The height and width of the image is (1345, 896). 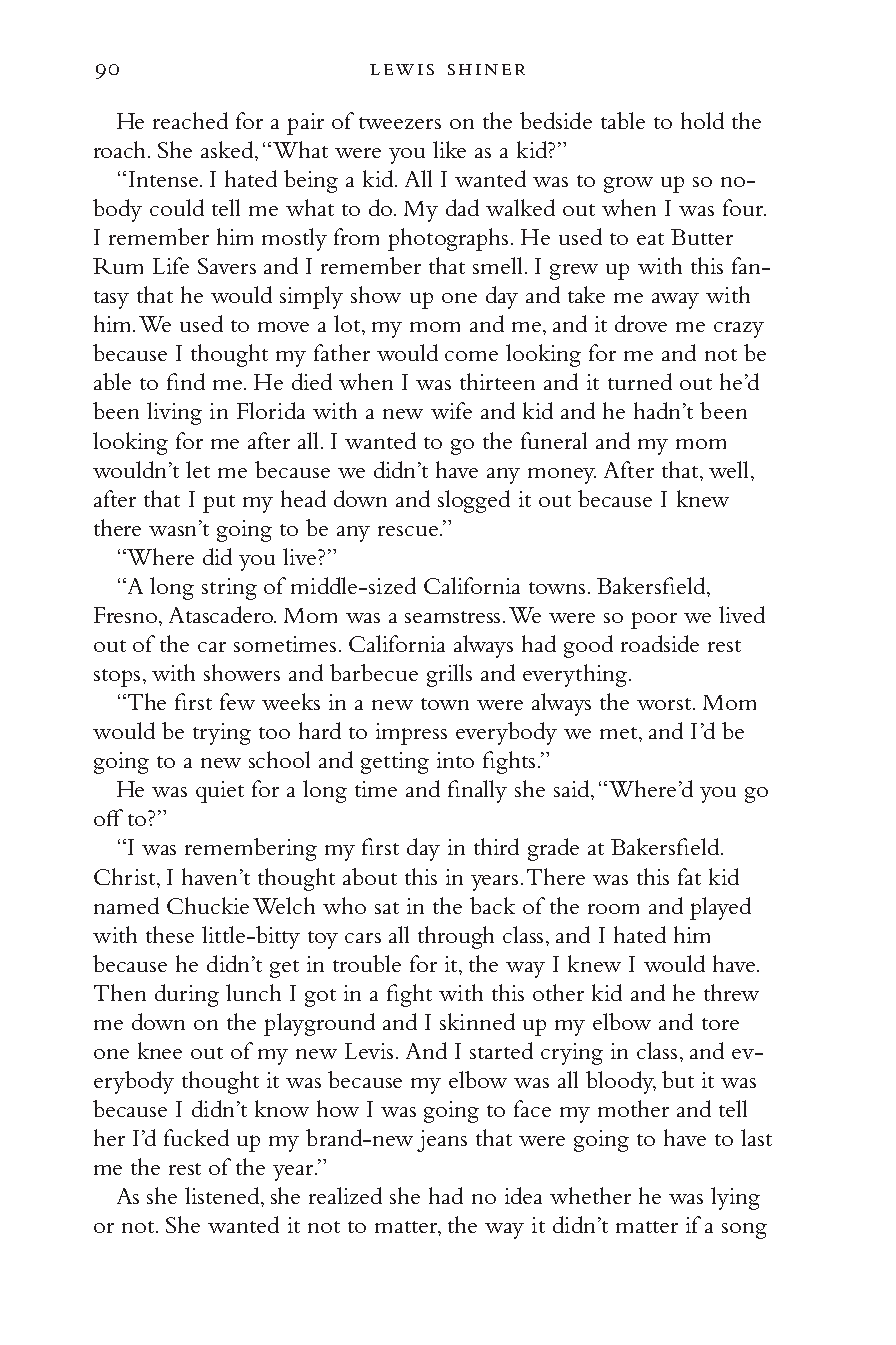 I want to click on like, so click(x=449, y=149).
